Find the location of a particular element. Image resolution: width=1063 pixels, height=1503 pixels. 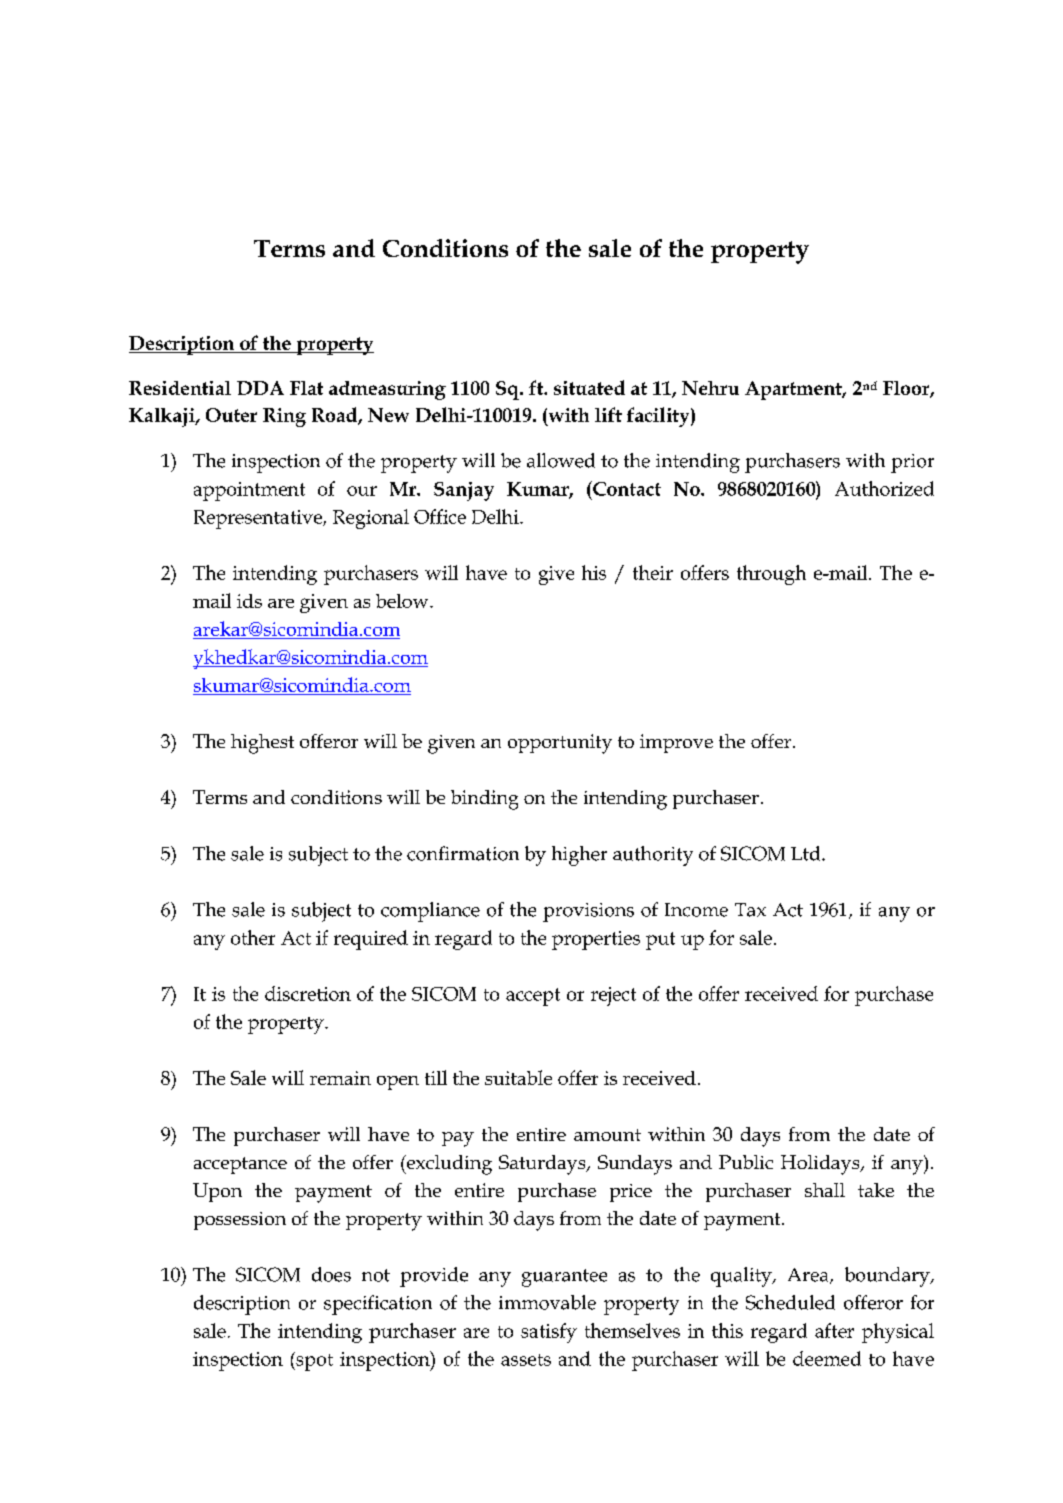

Public is located at coordinates (746, 1162).
